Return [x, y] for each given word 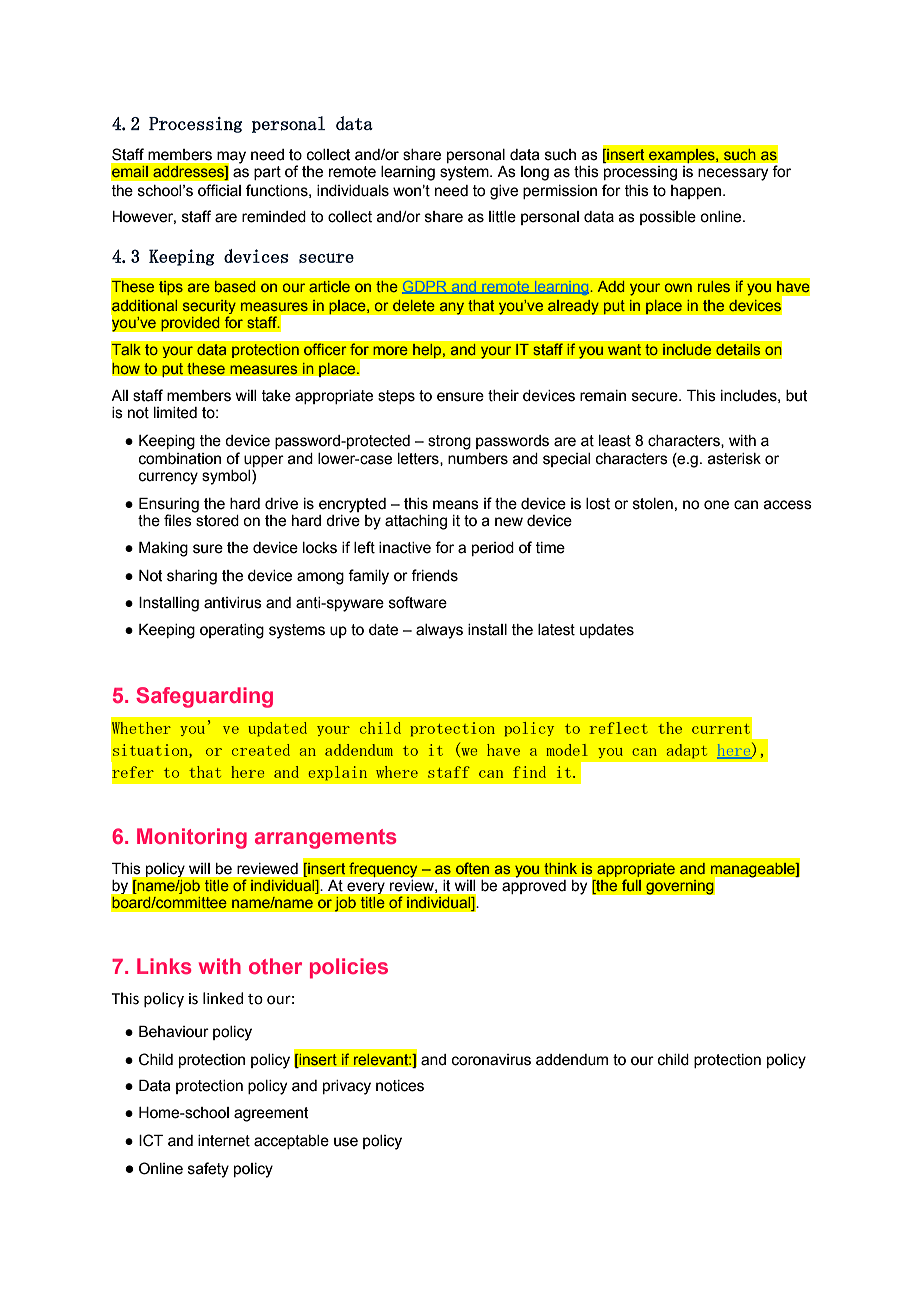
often [472, 868]
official [219, 190]
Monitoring [192, 838]
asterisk [734, 459]
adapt [687, 751]
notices [400, 1086]
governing [680, 887]
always [439, 631]
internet [224, 1141]
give [504, 192]
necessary [733, 174]
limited [175, 413]
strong [449, 442]
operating [232, 631]
